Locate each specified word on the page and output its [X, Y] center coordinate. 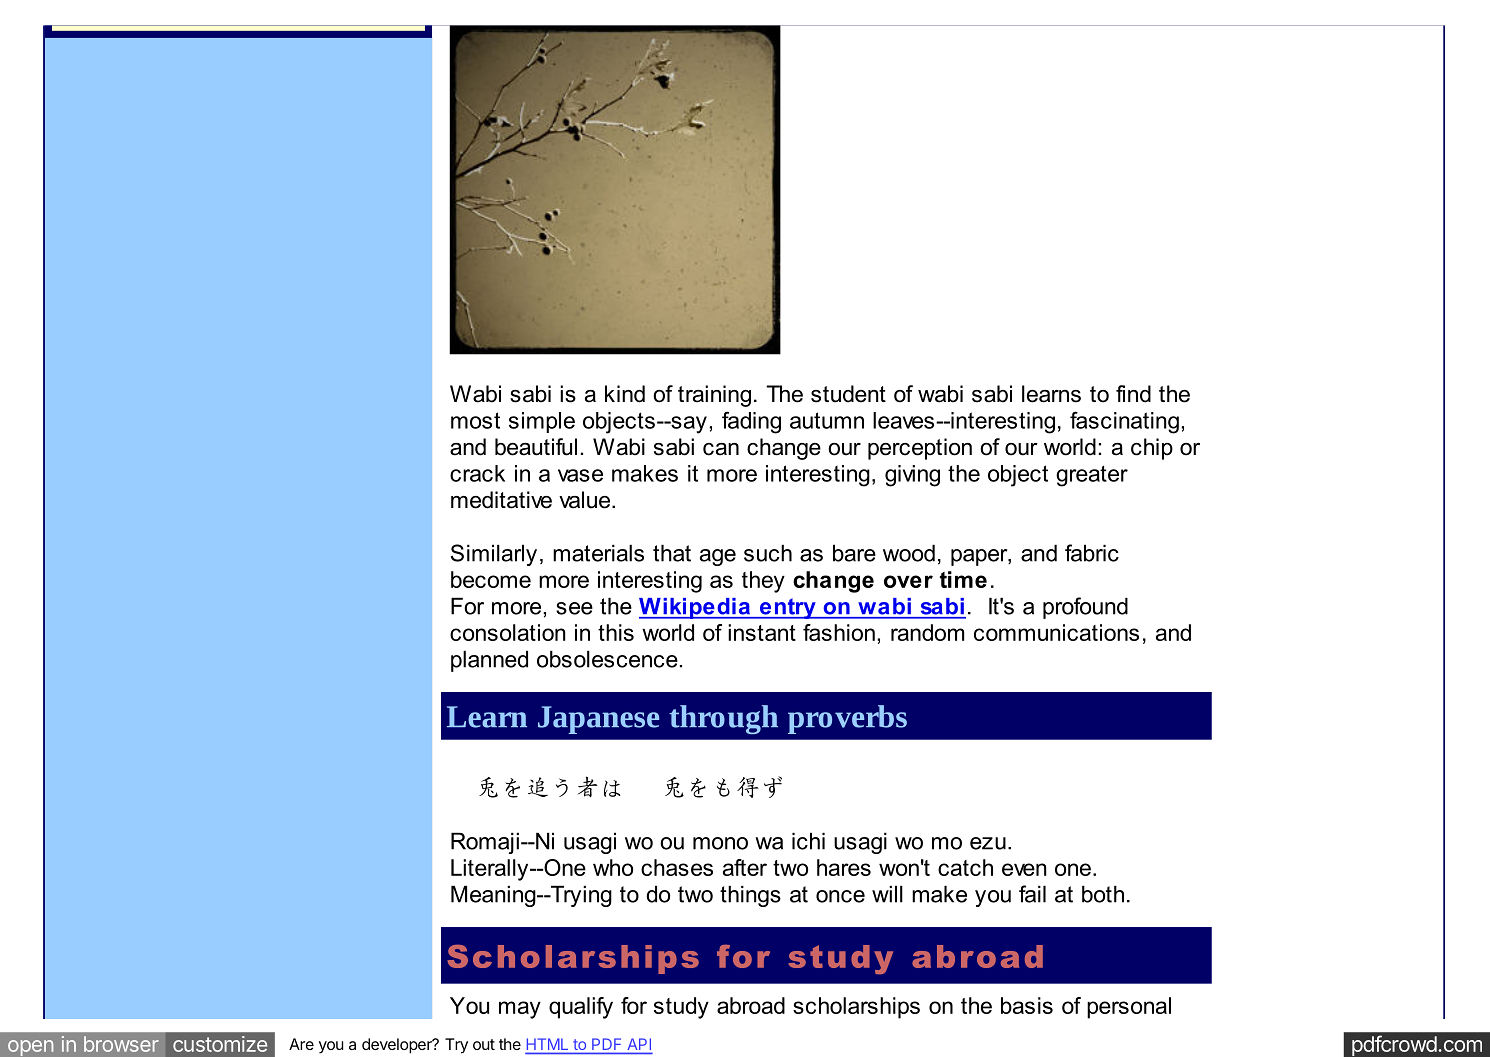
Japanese [599, 720]
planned [489, 661]
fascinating [1124, 422]
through [723, 719]
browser [121, 1044]
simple [542, 422]
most [475, 420]
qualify [581, 1008]
